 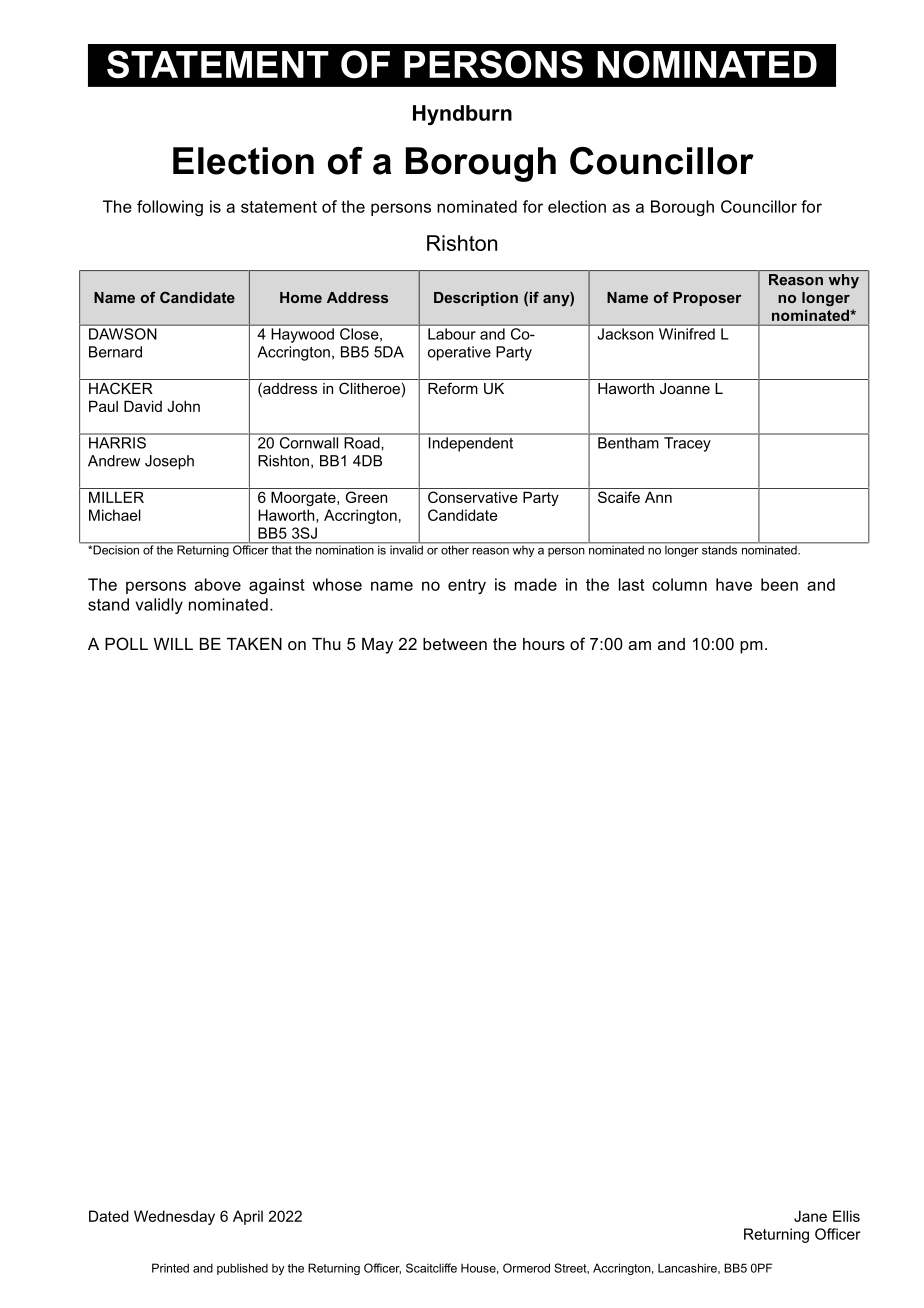 What do you see at coordinates (687, 444) in the screenshot?
I see `Tracey` at bounding box center [687, 444].
